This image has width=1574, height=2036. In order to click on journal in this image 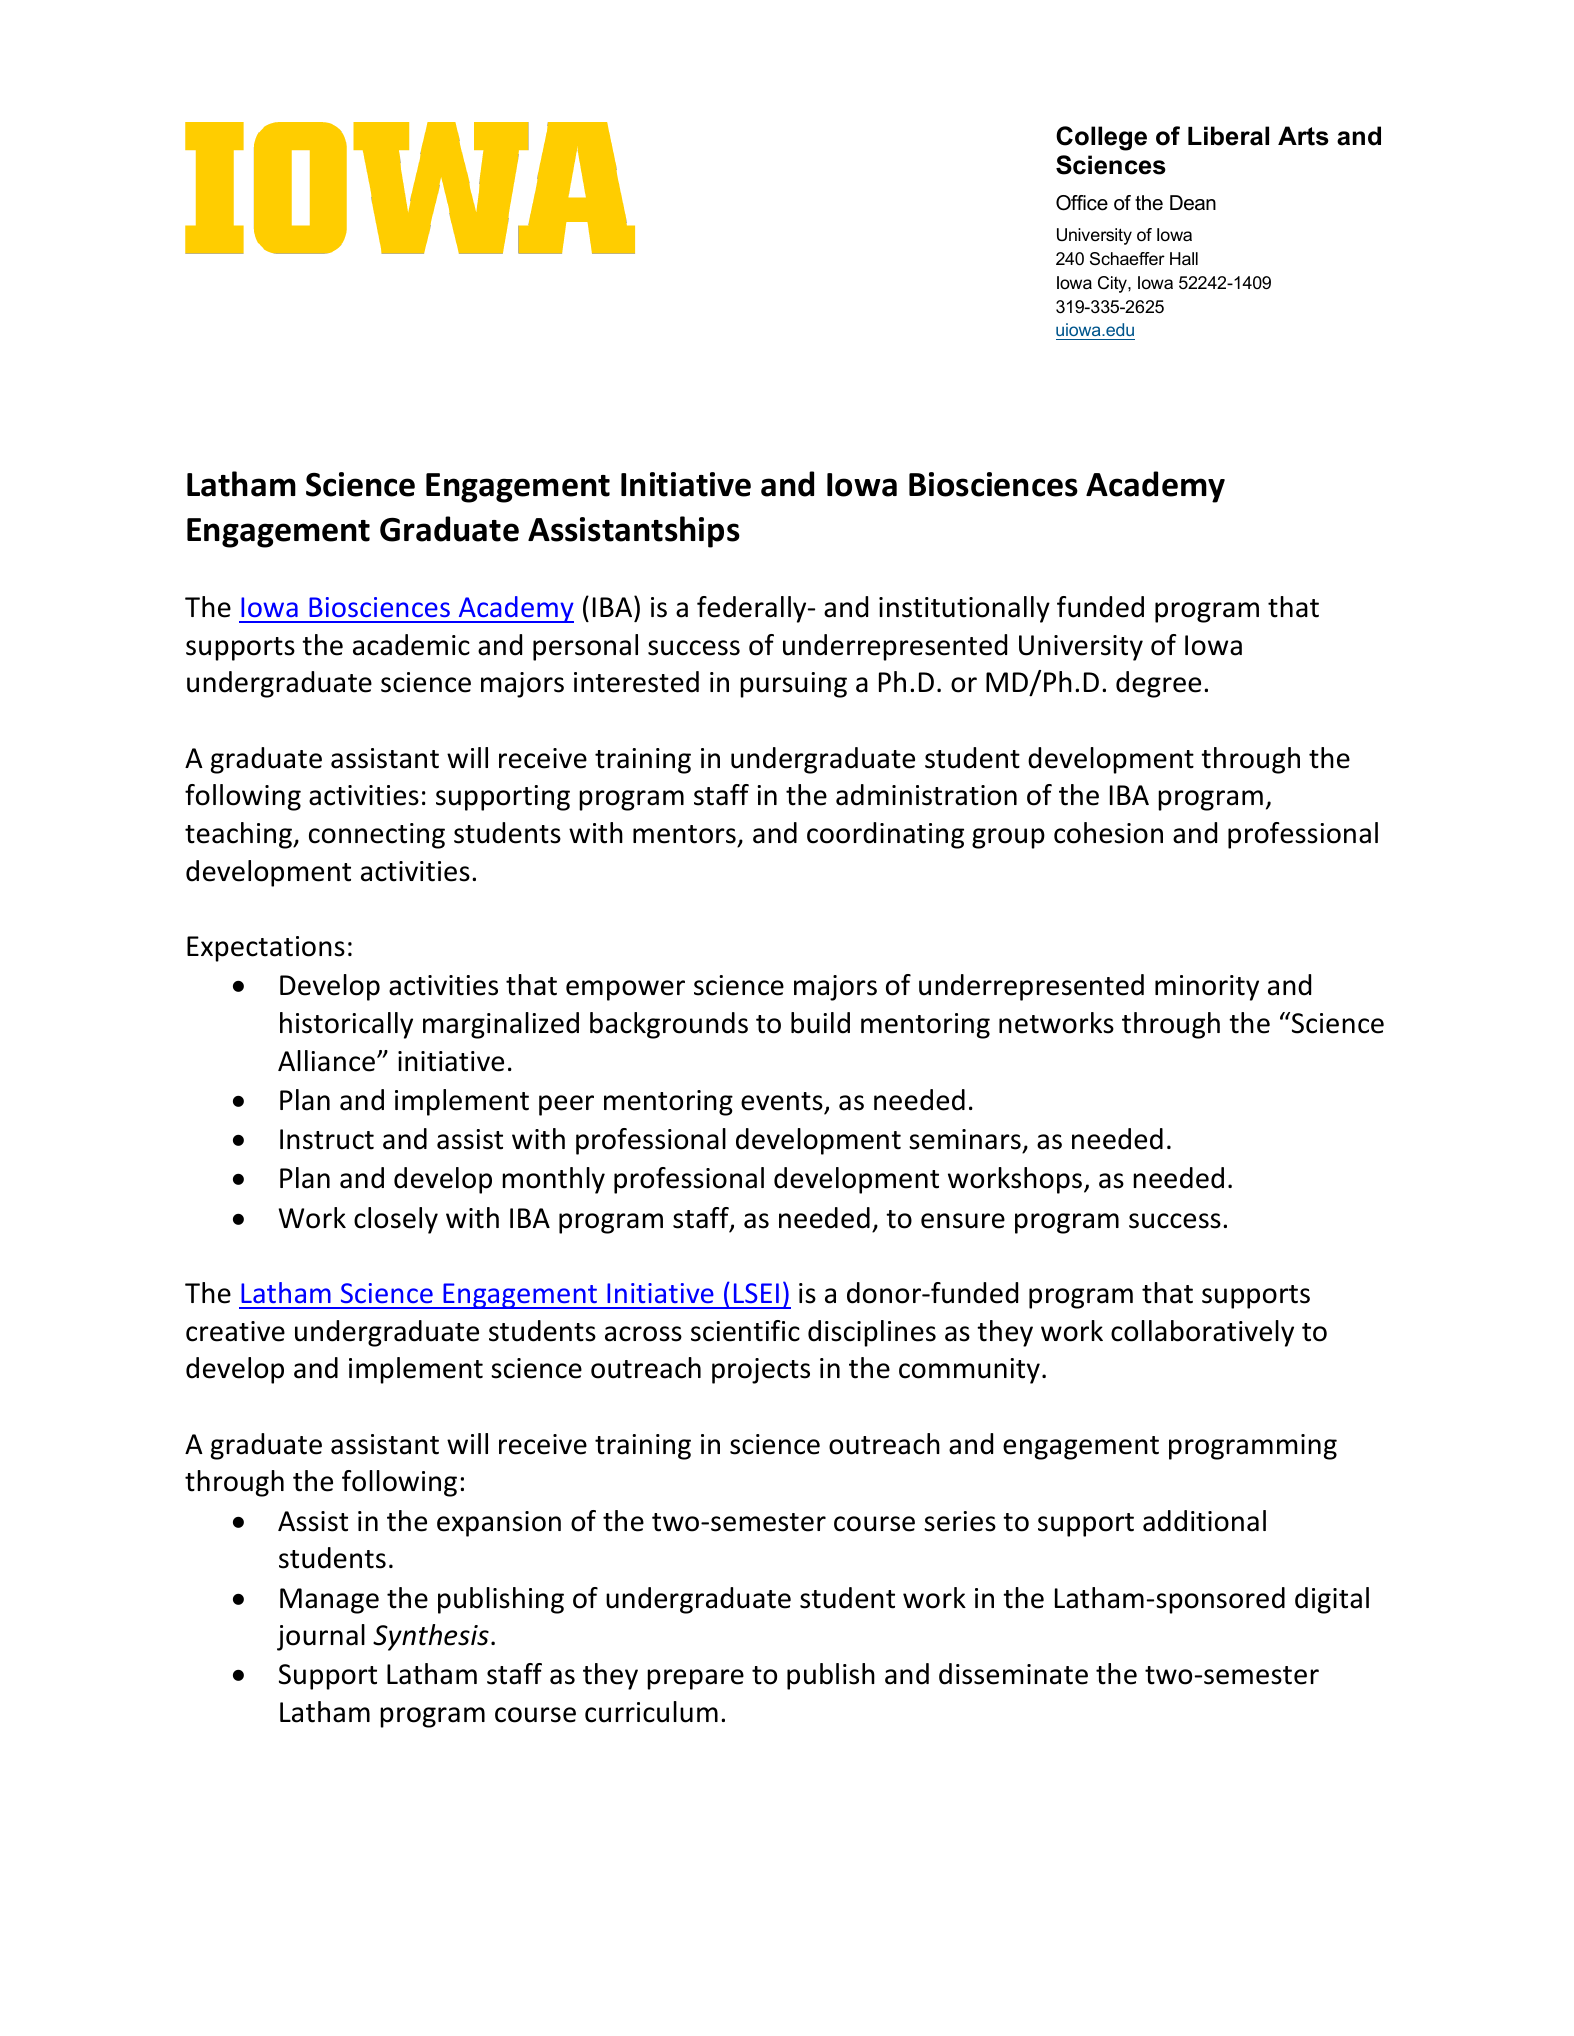, I will do `click(321, 1637)`.
